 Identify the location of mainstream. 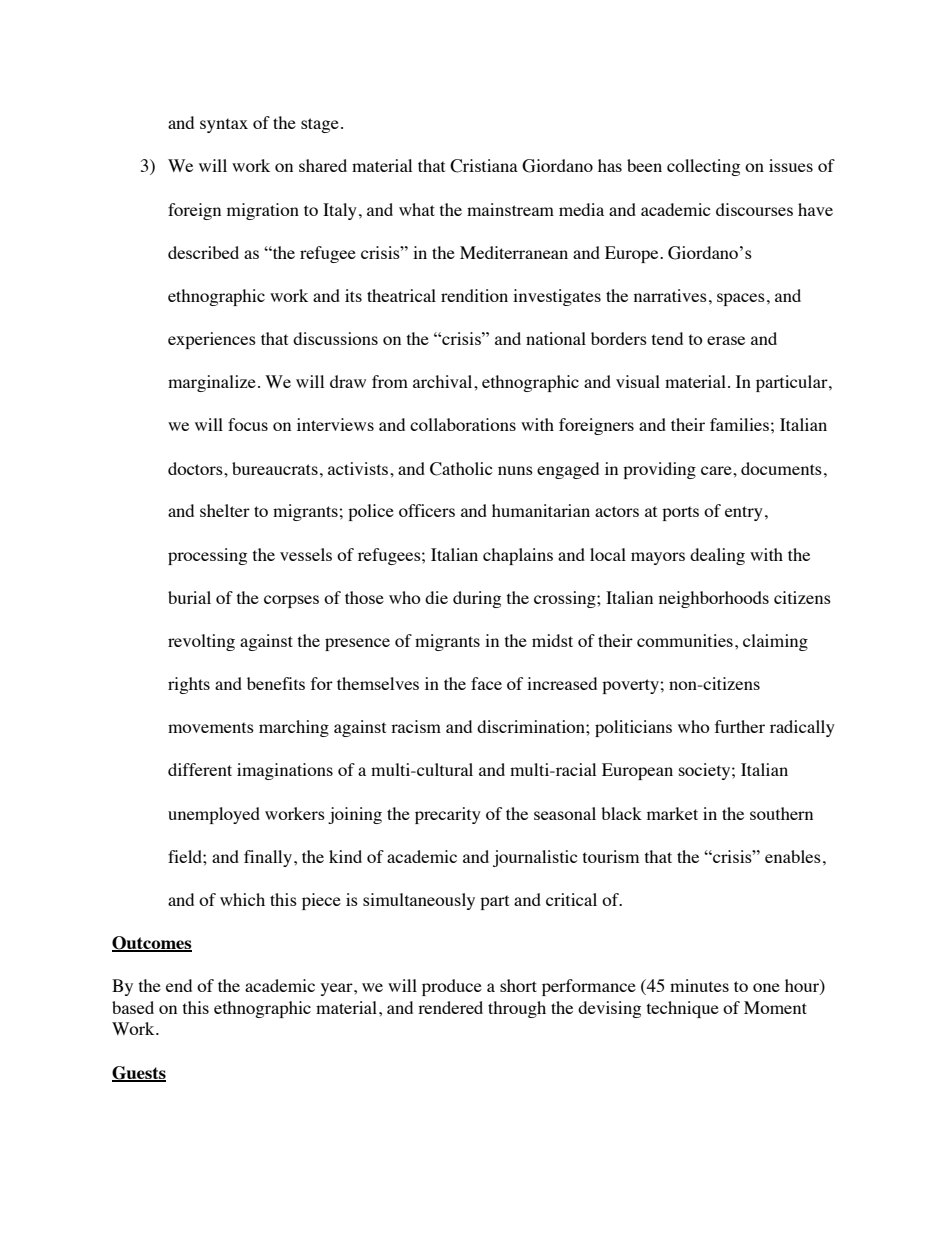
(510, 209).
